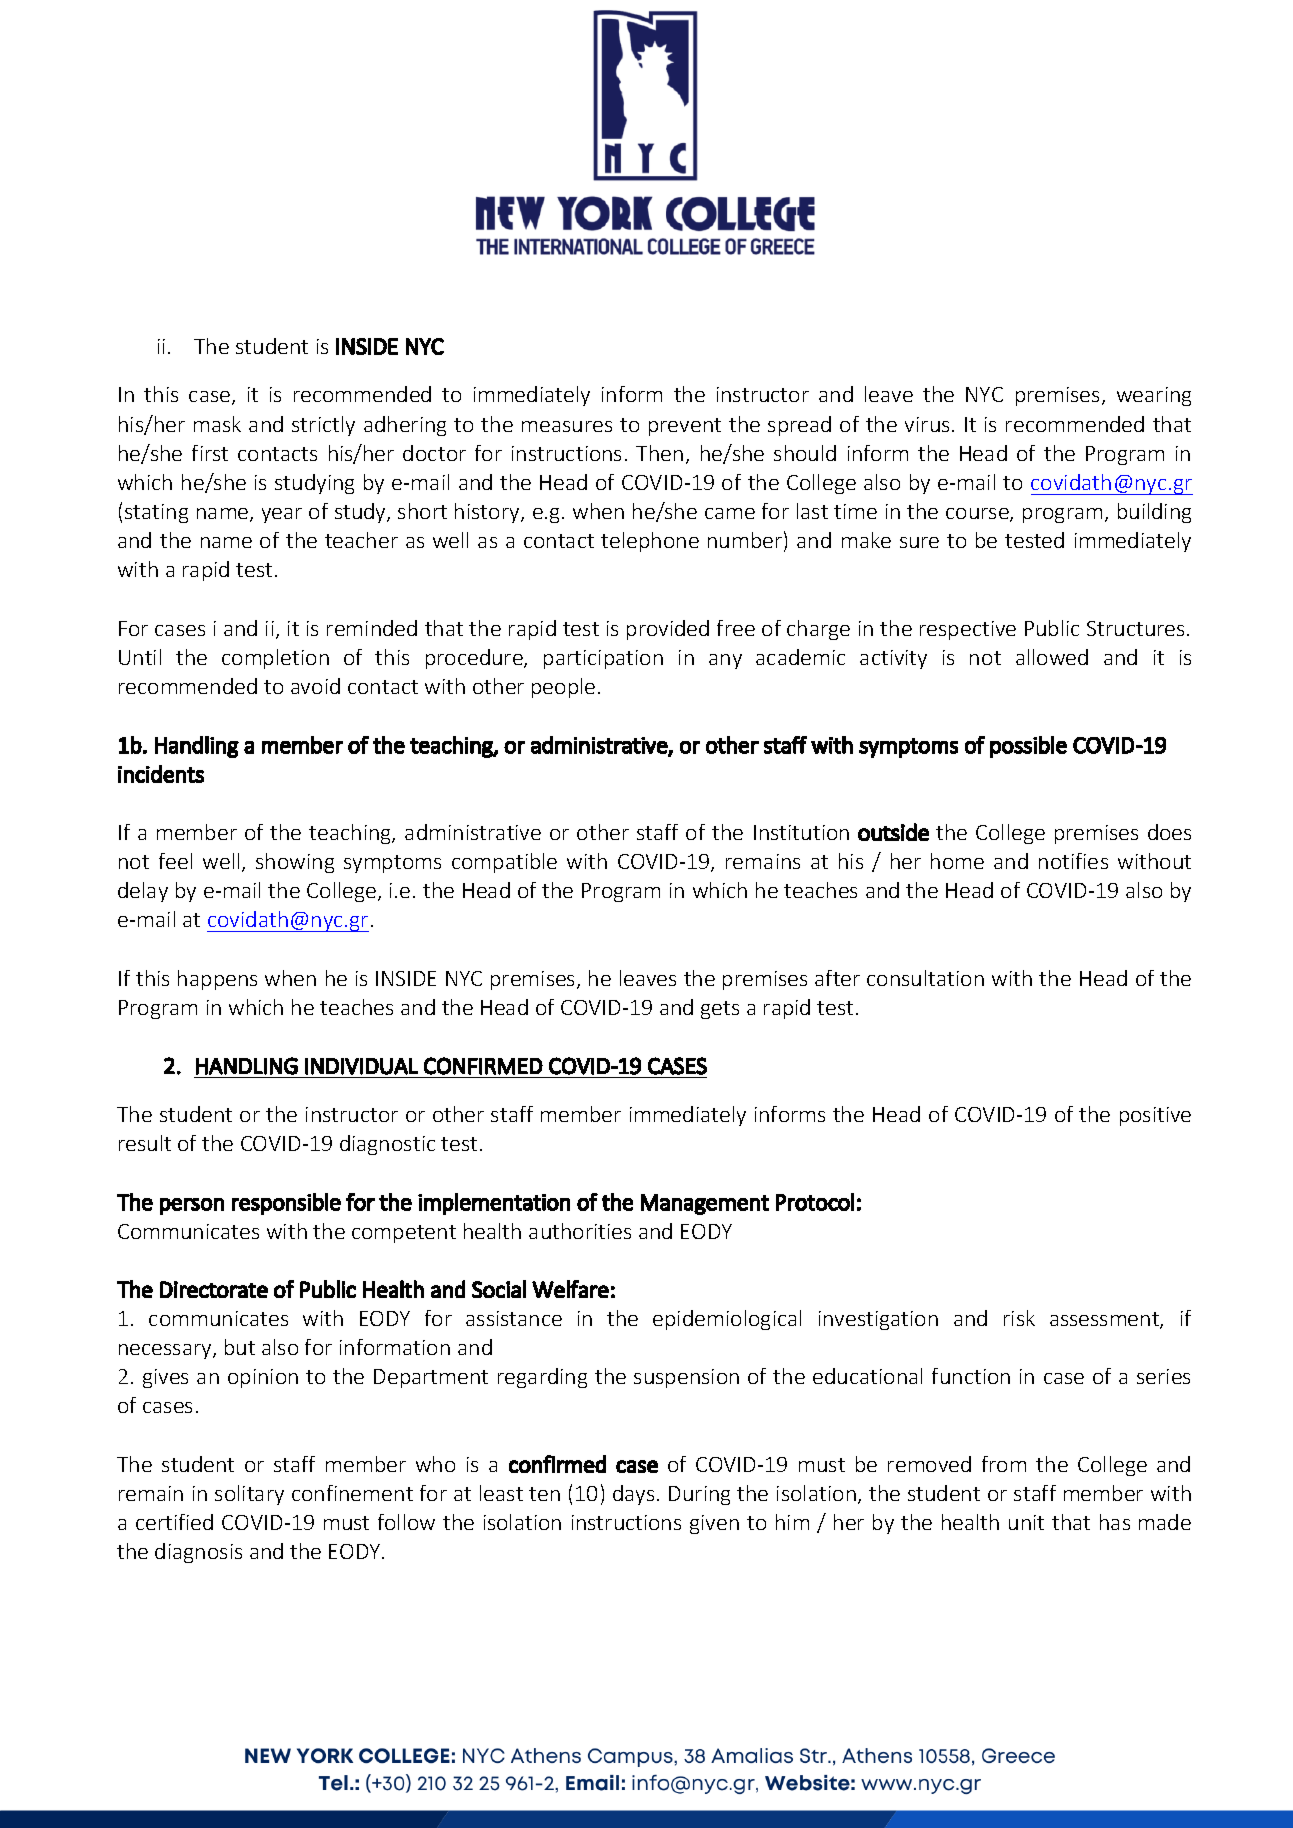  I want to click on days, so click(633, 1495).
